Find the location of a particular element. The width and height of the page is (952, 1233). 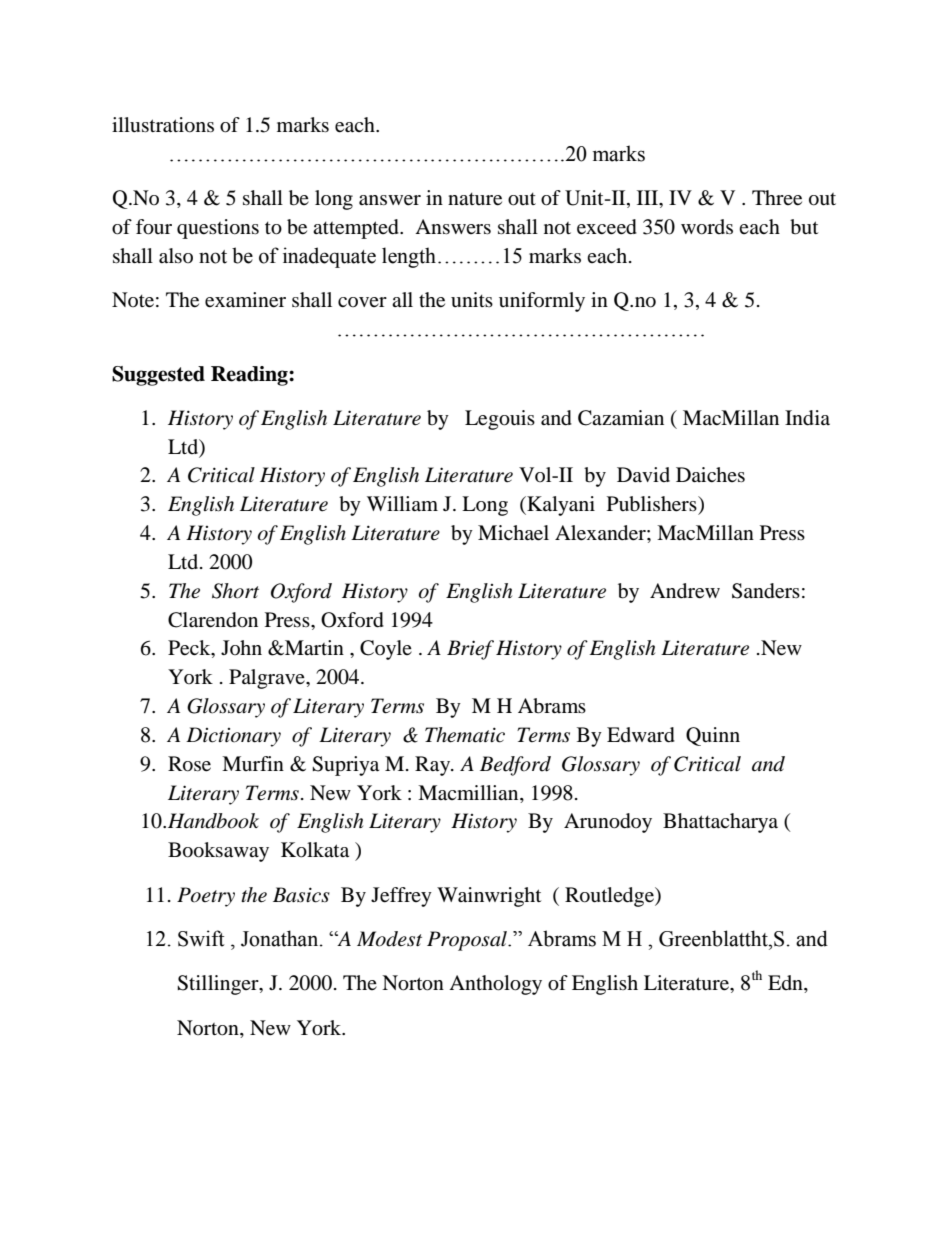

Quinn is located at coordinates (713, 736).
